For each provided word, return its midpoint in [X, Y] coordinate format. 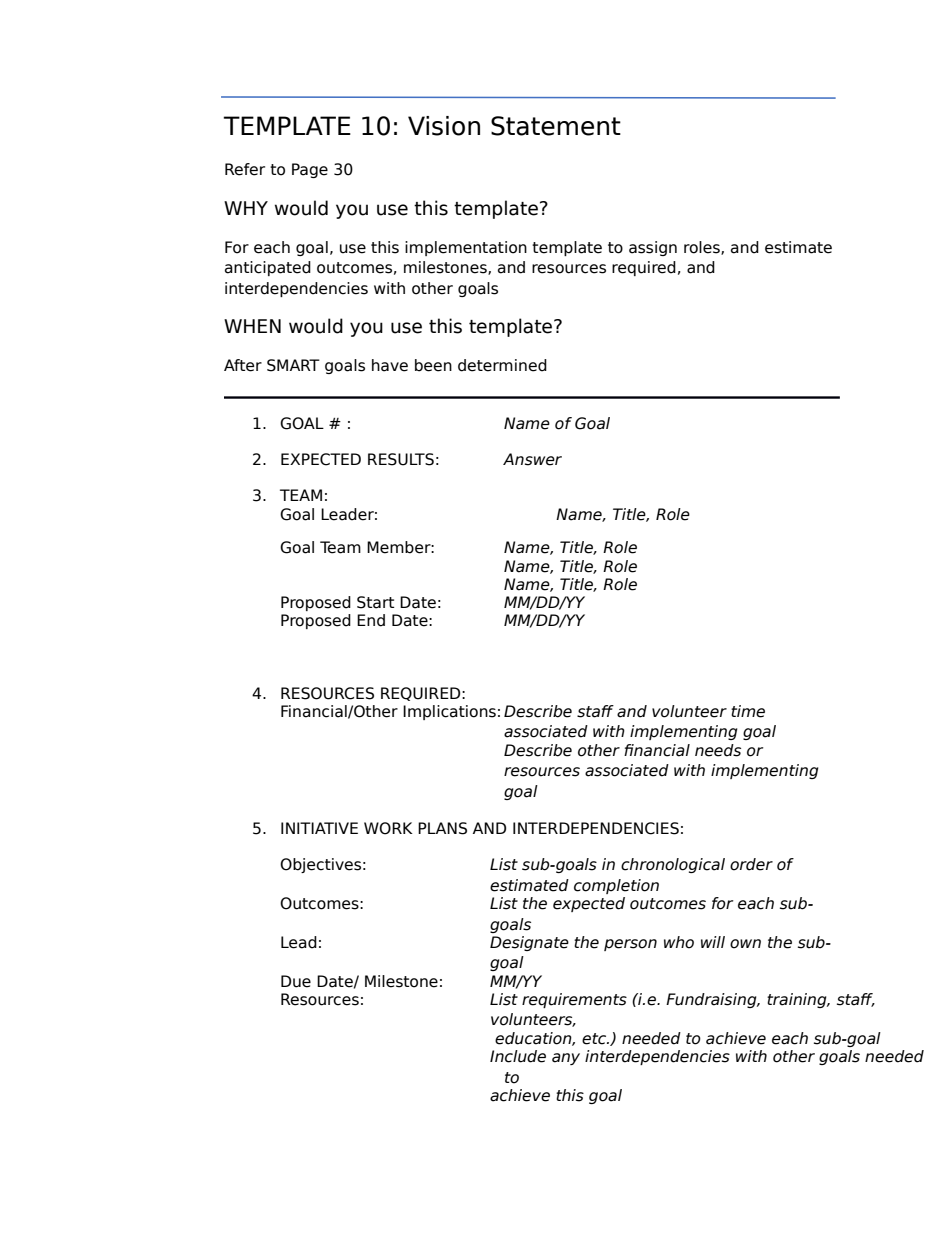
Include [518, 1056]
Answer [532, 459]
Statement [556, 126]
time [748, 711]
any [566, 1059]
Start [376, 602]
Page [310, 170]
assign [653, 248]
